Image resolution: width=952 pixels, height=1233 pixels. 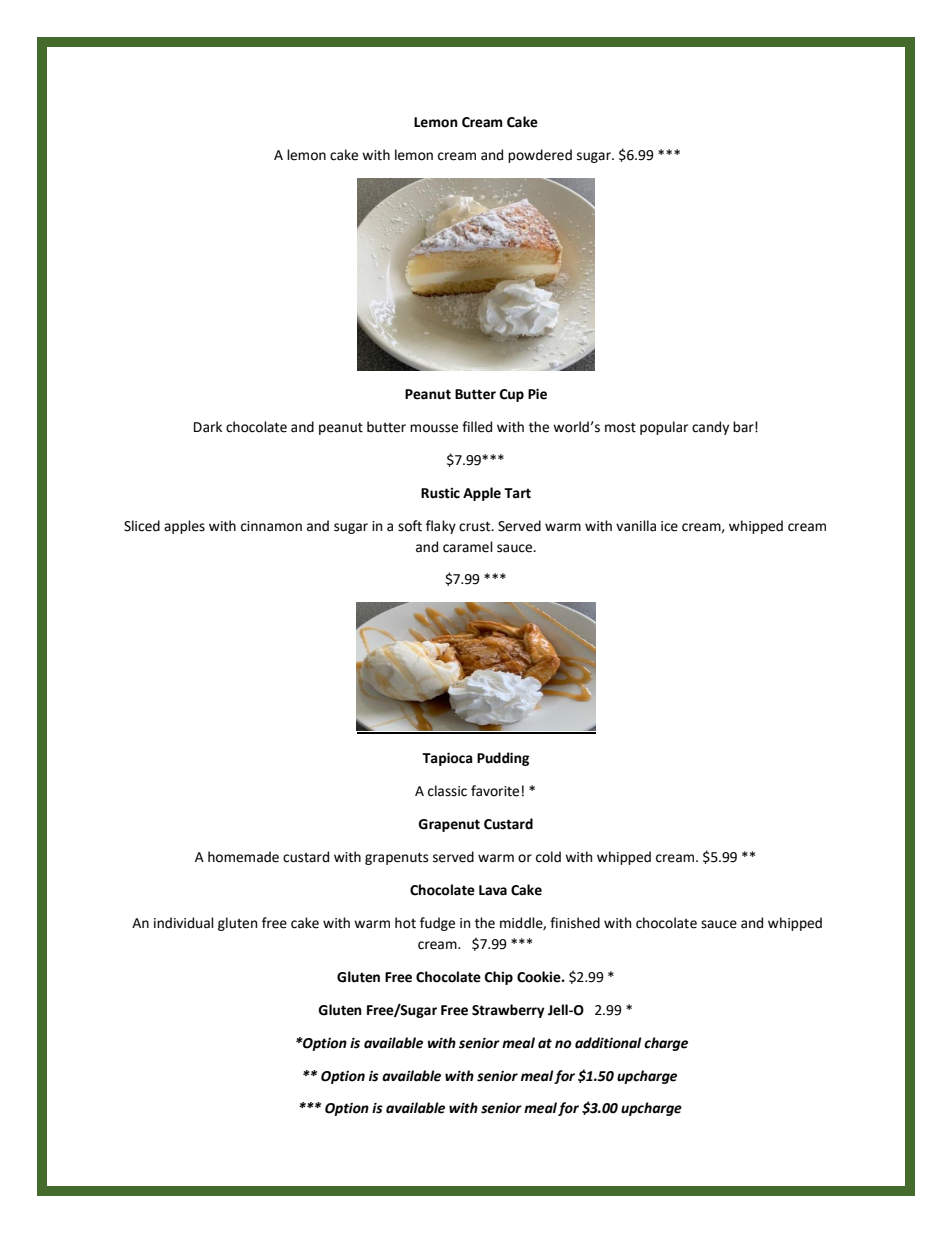 What do you see at coordinates (208, 427) in the page?
I see `Dark` at bounding box center [208, 427].
